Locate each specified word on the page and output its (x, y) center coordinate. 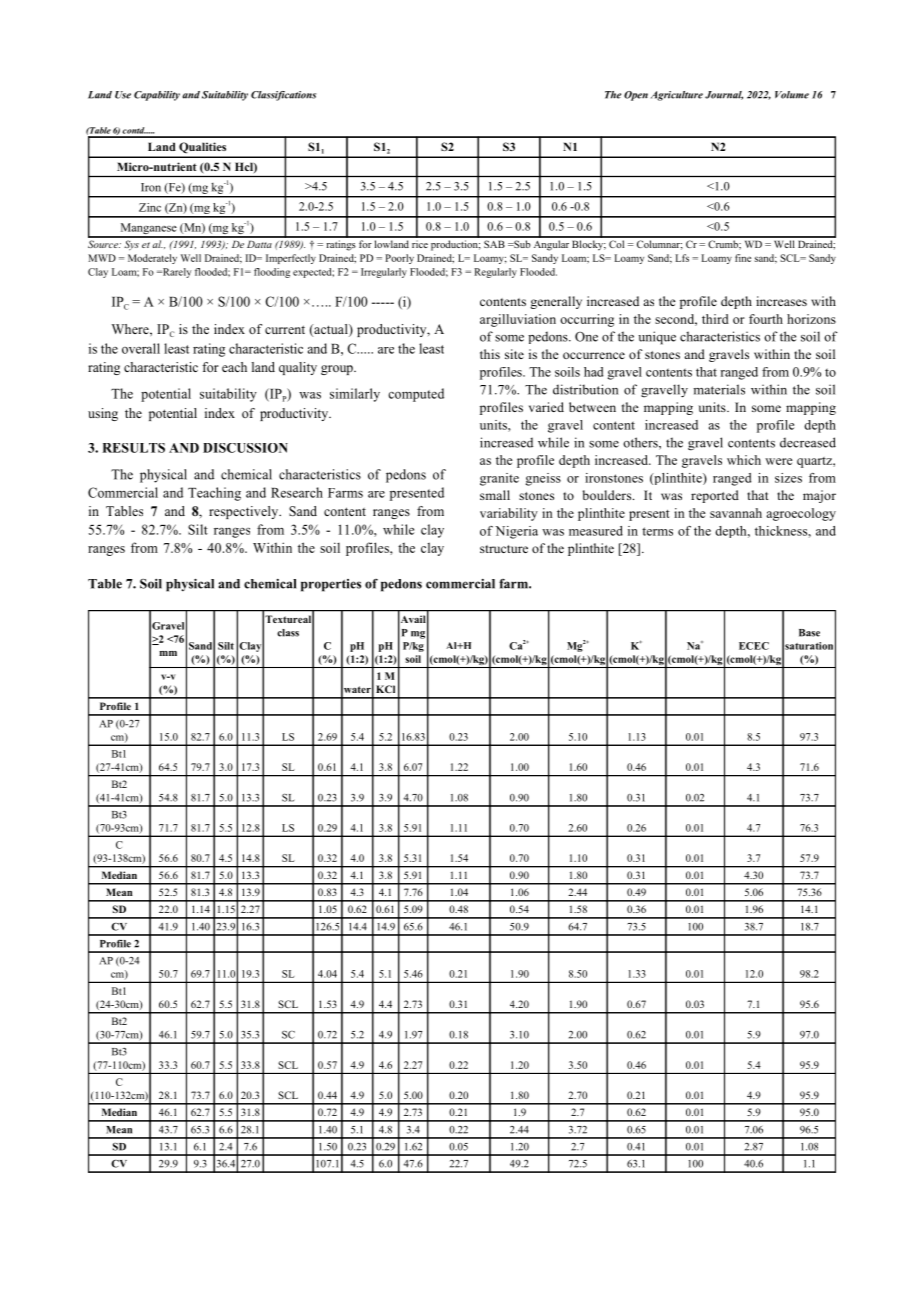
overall (141, 348)
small (495, 495)
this (490, 354)
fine (743, 258)
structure (504, 549)
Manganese (148, 230)
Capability (157, 96)
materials (719, 389)
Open (636, 96)
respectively (245, 512)
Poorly (399, 259)
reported (715, 496)
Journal (724, 95)
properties (331, 585)
